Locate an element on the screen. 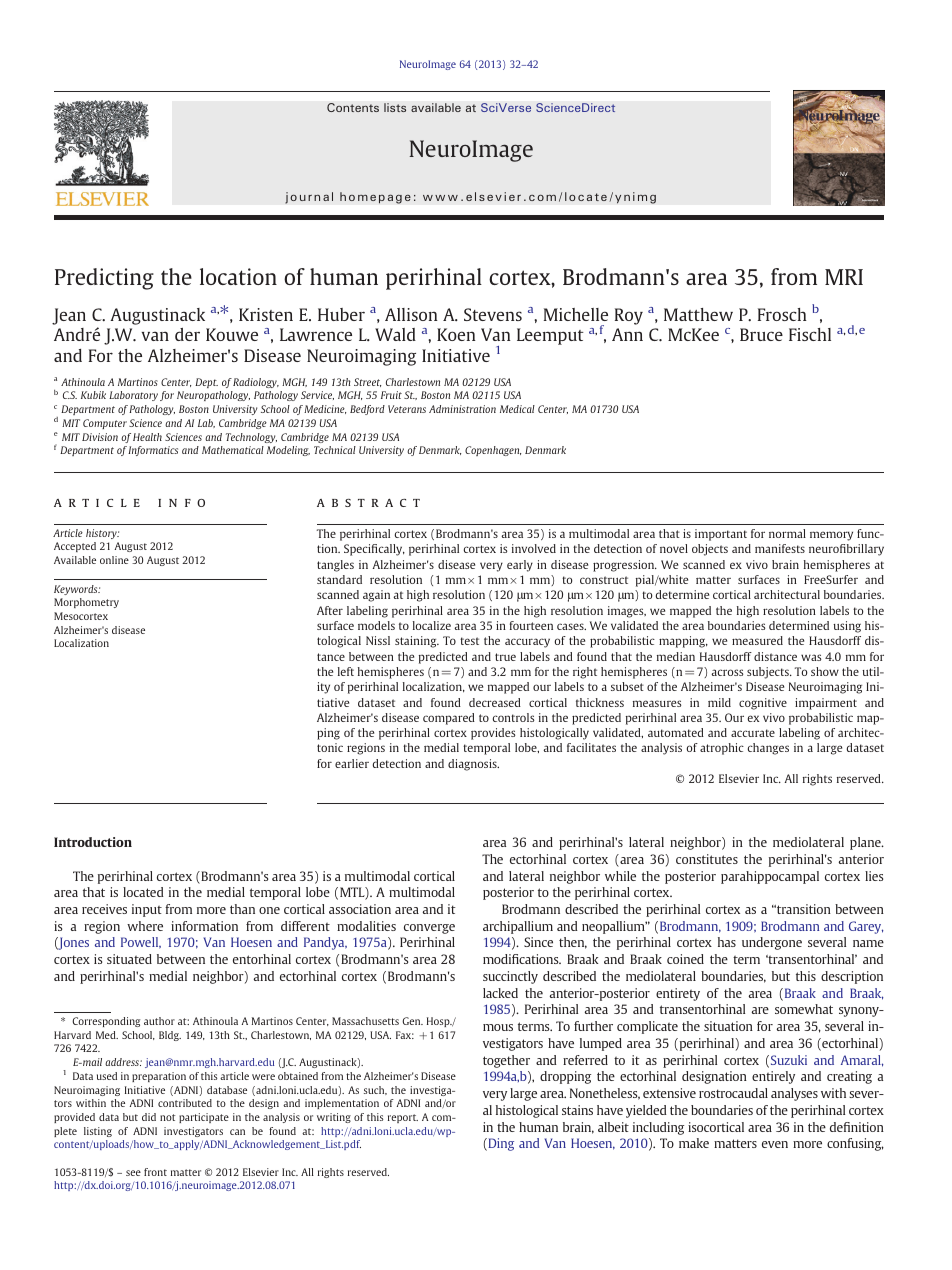 The width and height of the screenshot is (952, 1270). input is located at coordinates (147, 910).
